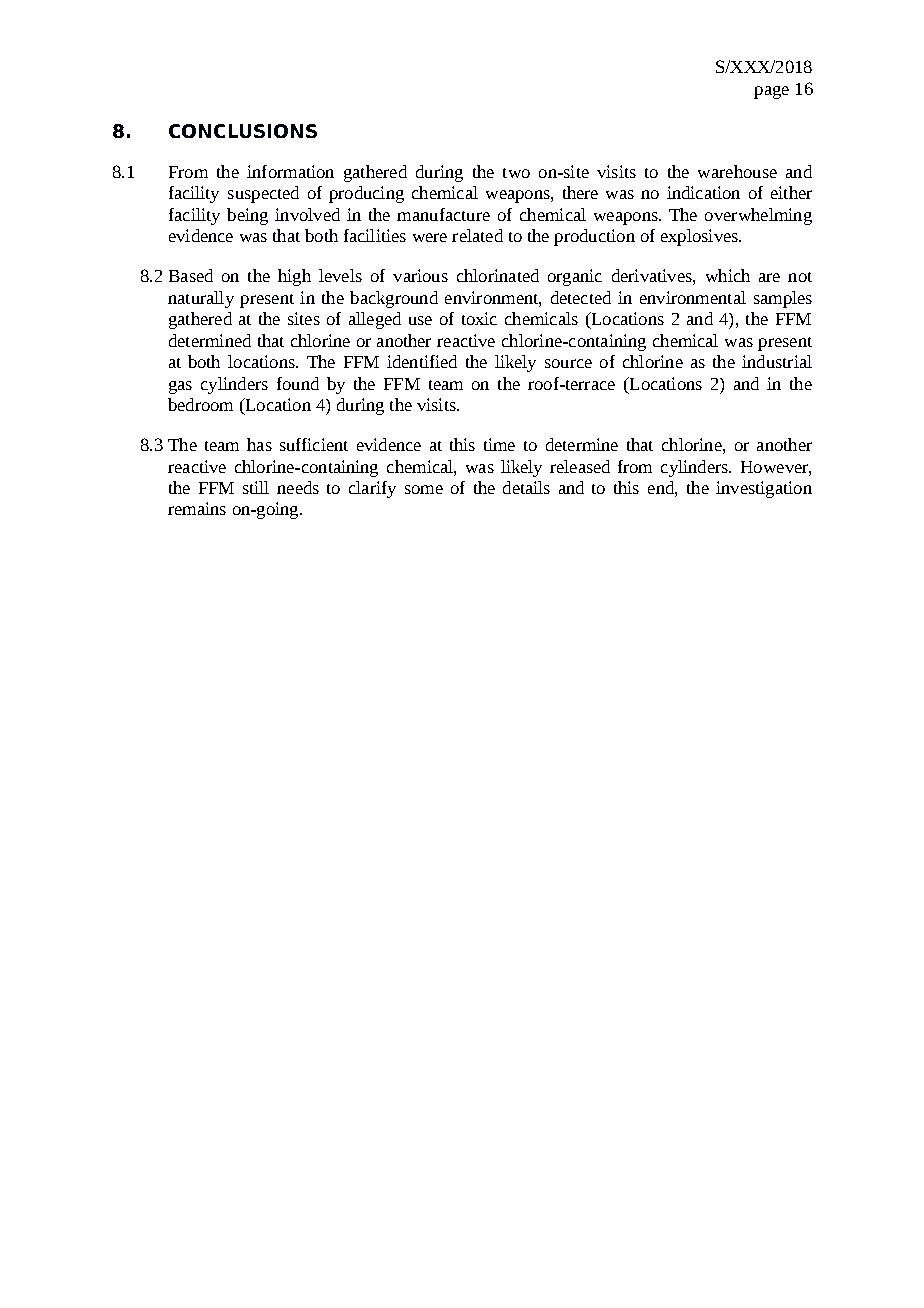 This screenshot has width=924, height=1308. What do you see at coordinates (256, 487) in the screenshot?
I see `still` at bounding box center [256, 487].
